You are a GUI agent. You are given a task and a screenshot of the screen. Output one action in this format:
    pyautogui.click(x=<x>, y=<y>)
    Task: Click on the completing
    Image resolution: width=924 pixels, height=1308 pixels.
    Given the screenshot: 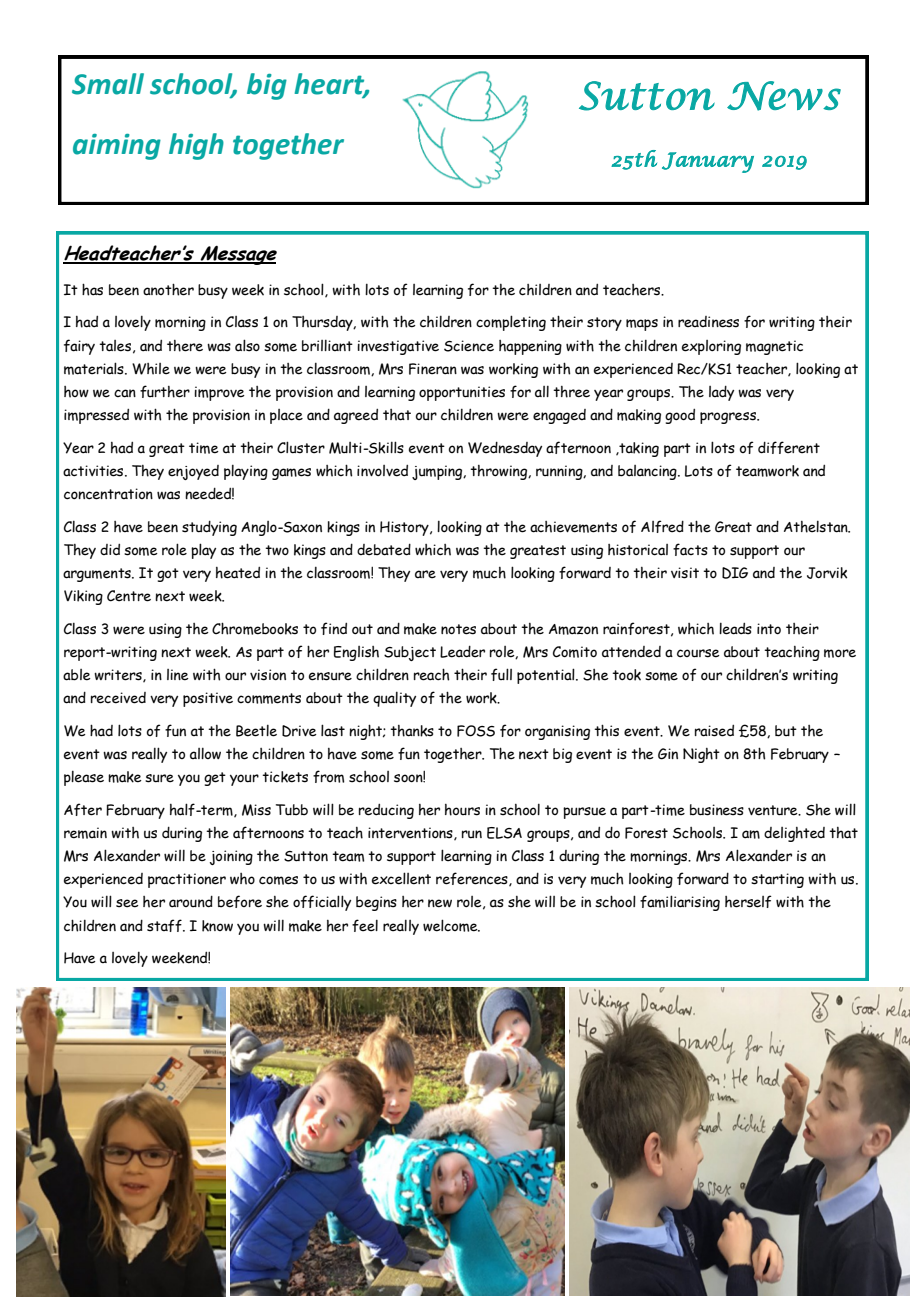 What is the action you would take?
    pyautogui.click(x=511, y=323)
